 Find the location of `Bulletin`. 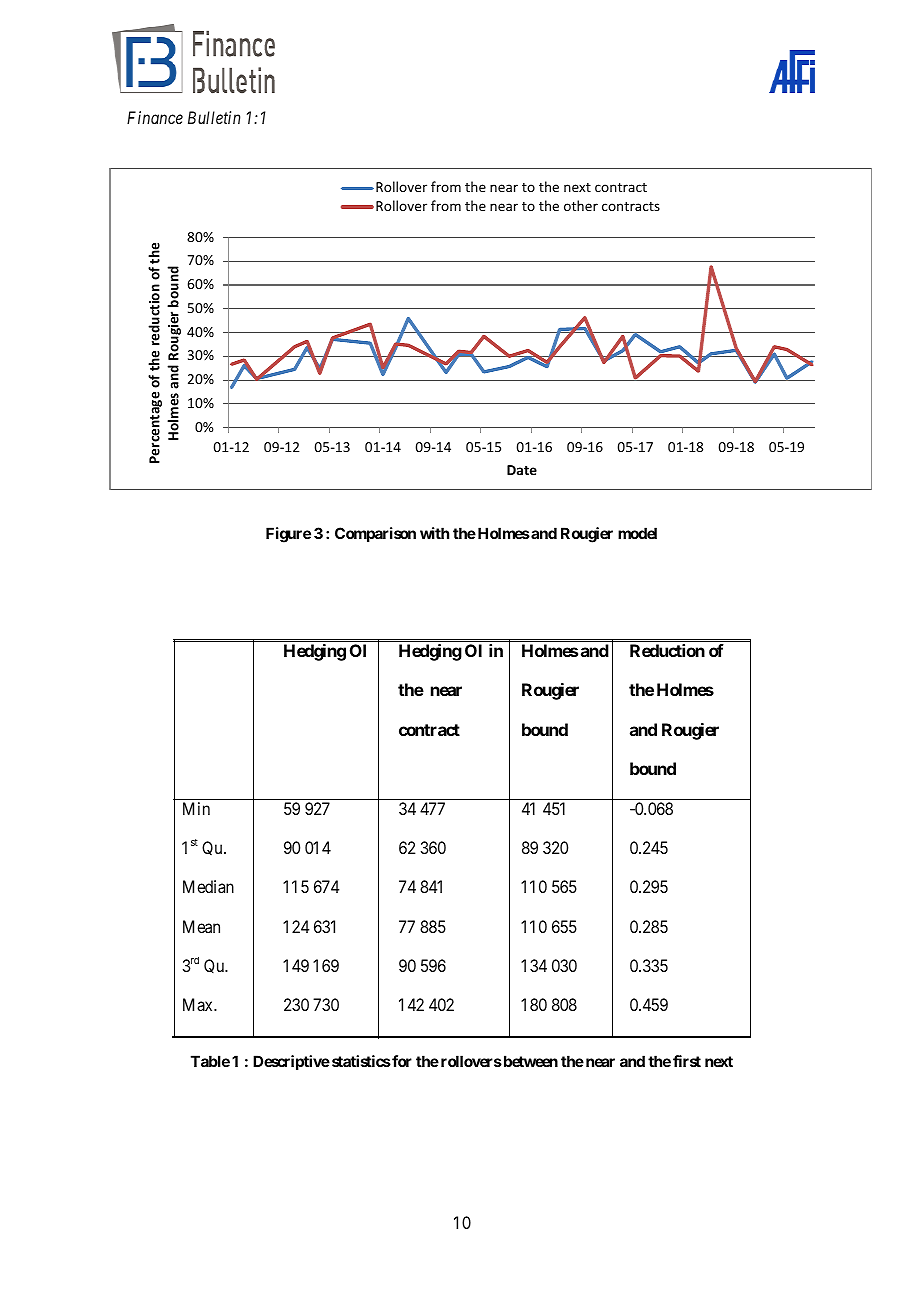

Bulletin is located at coordinates (214, 117).
